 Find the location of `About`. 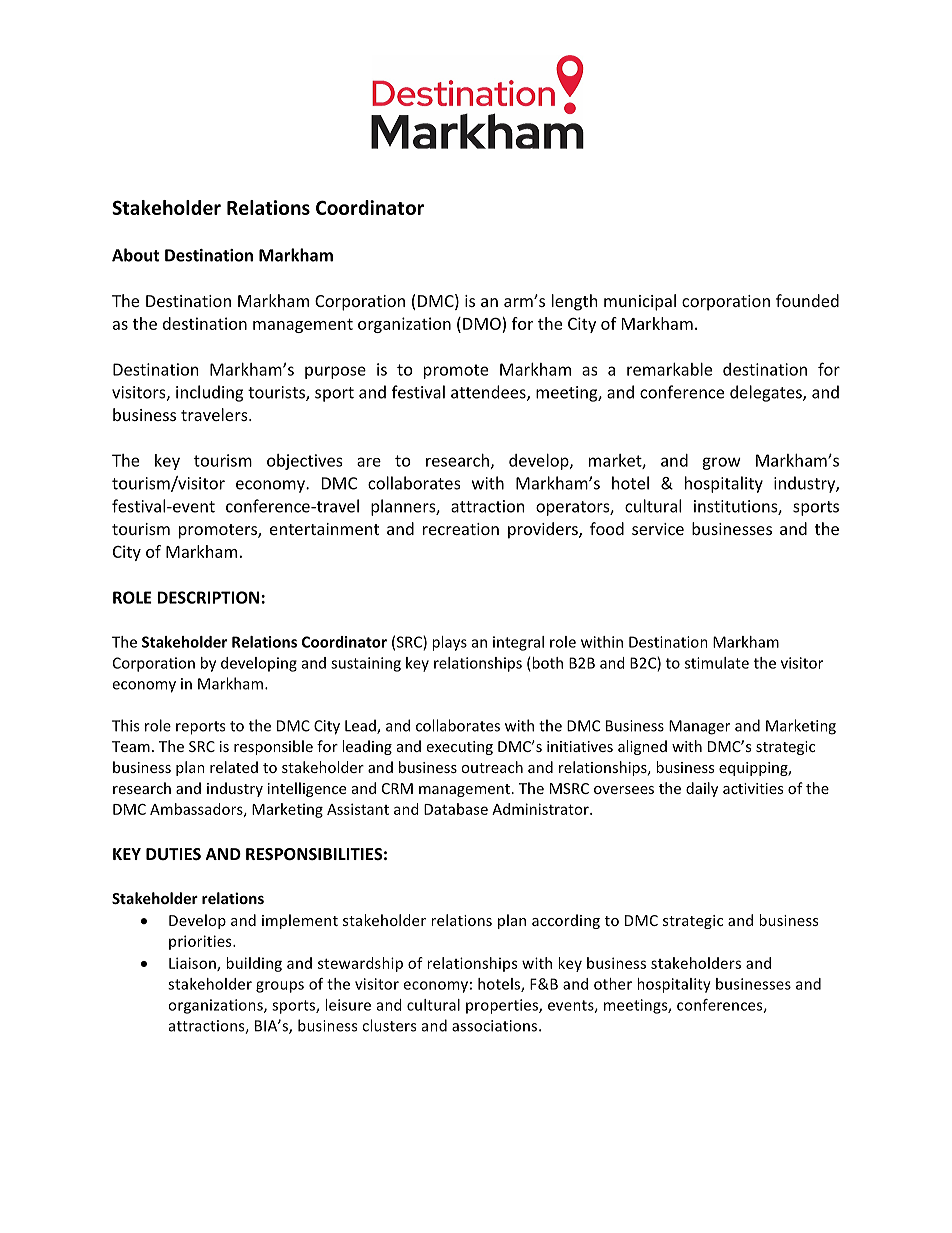

About is located at coordinates (136, 255).
